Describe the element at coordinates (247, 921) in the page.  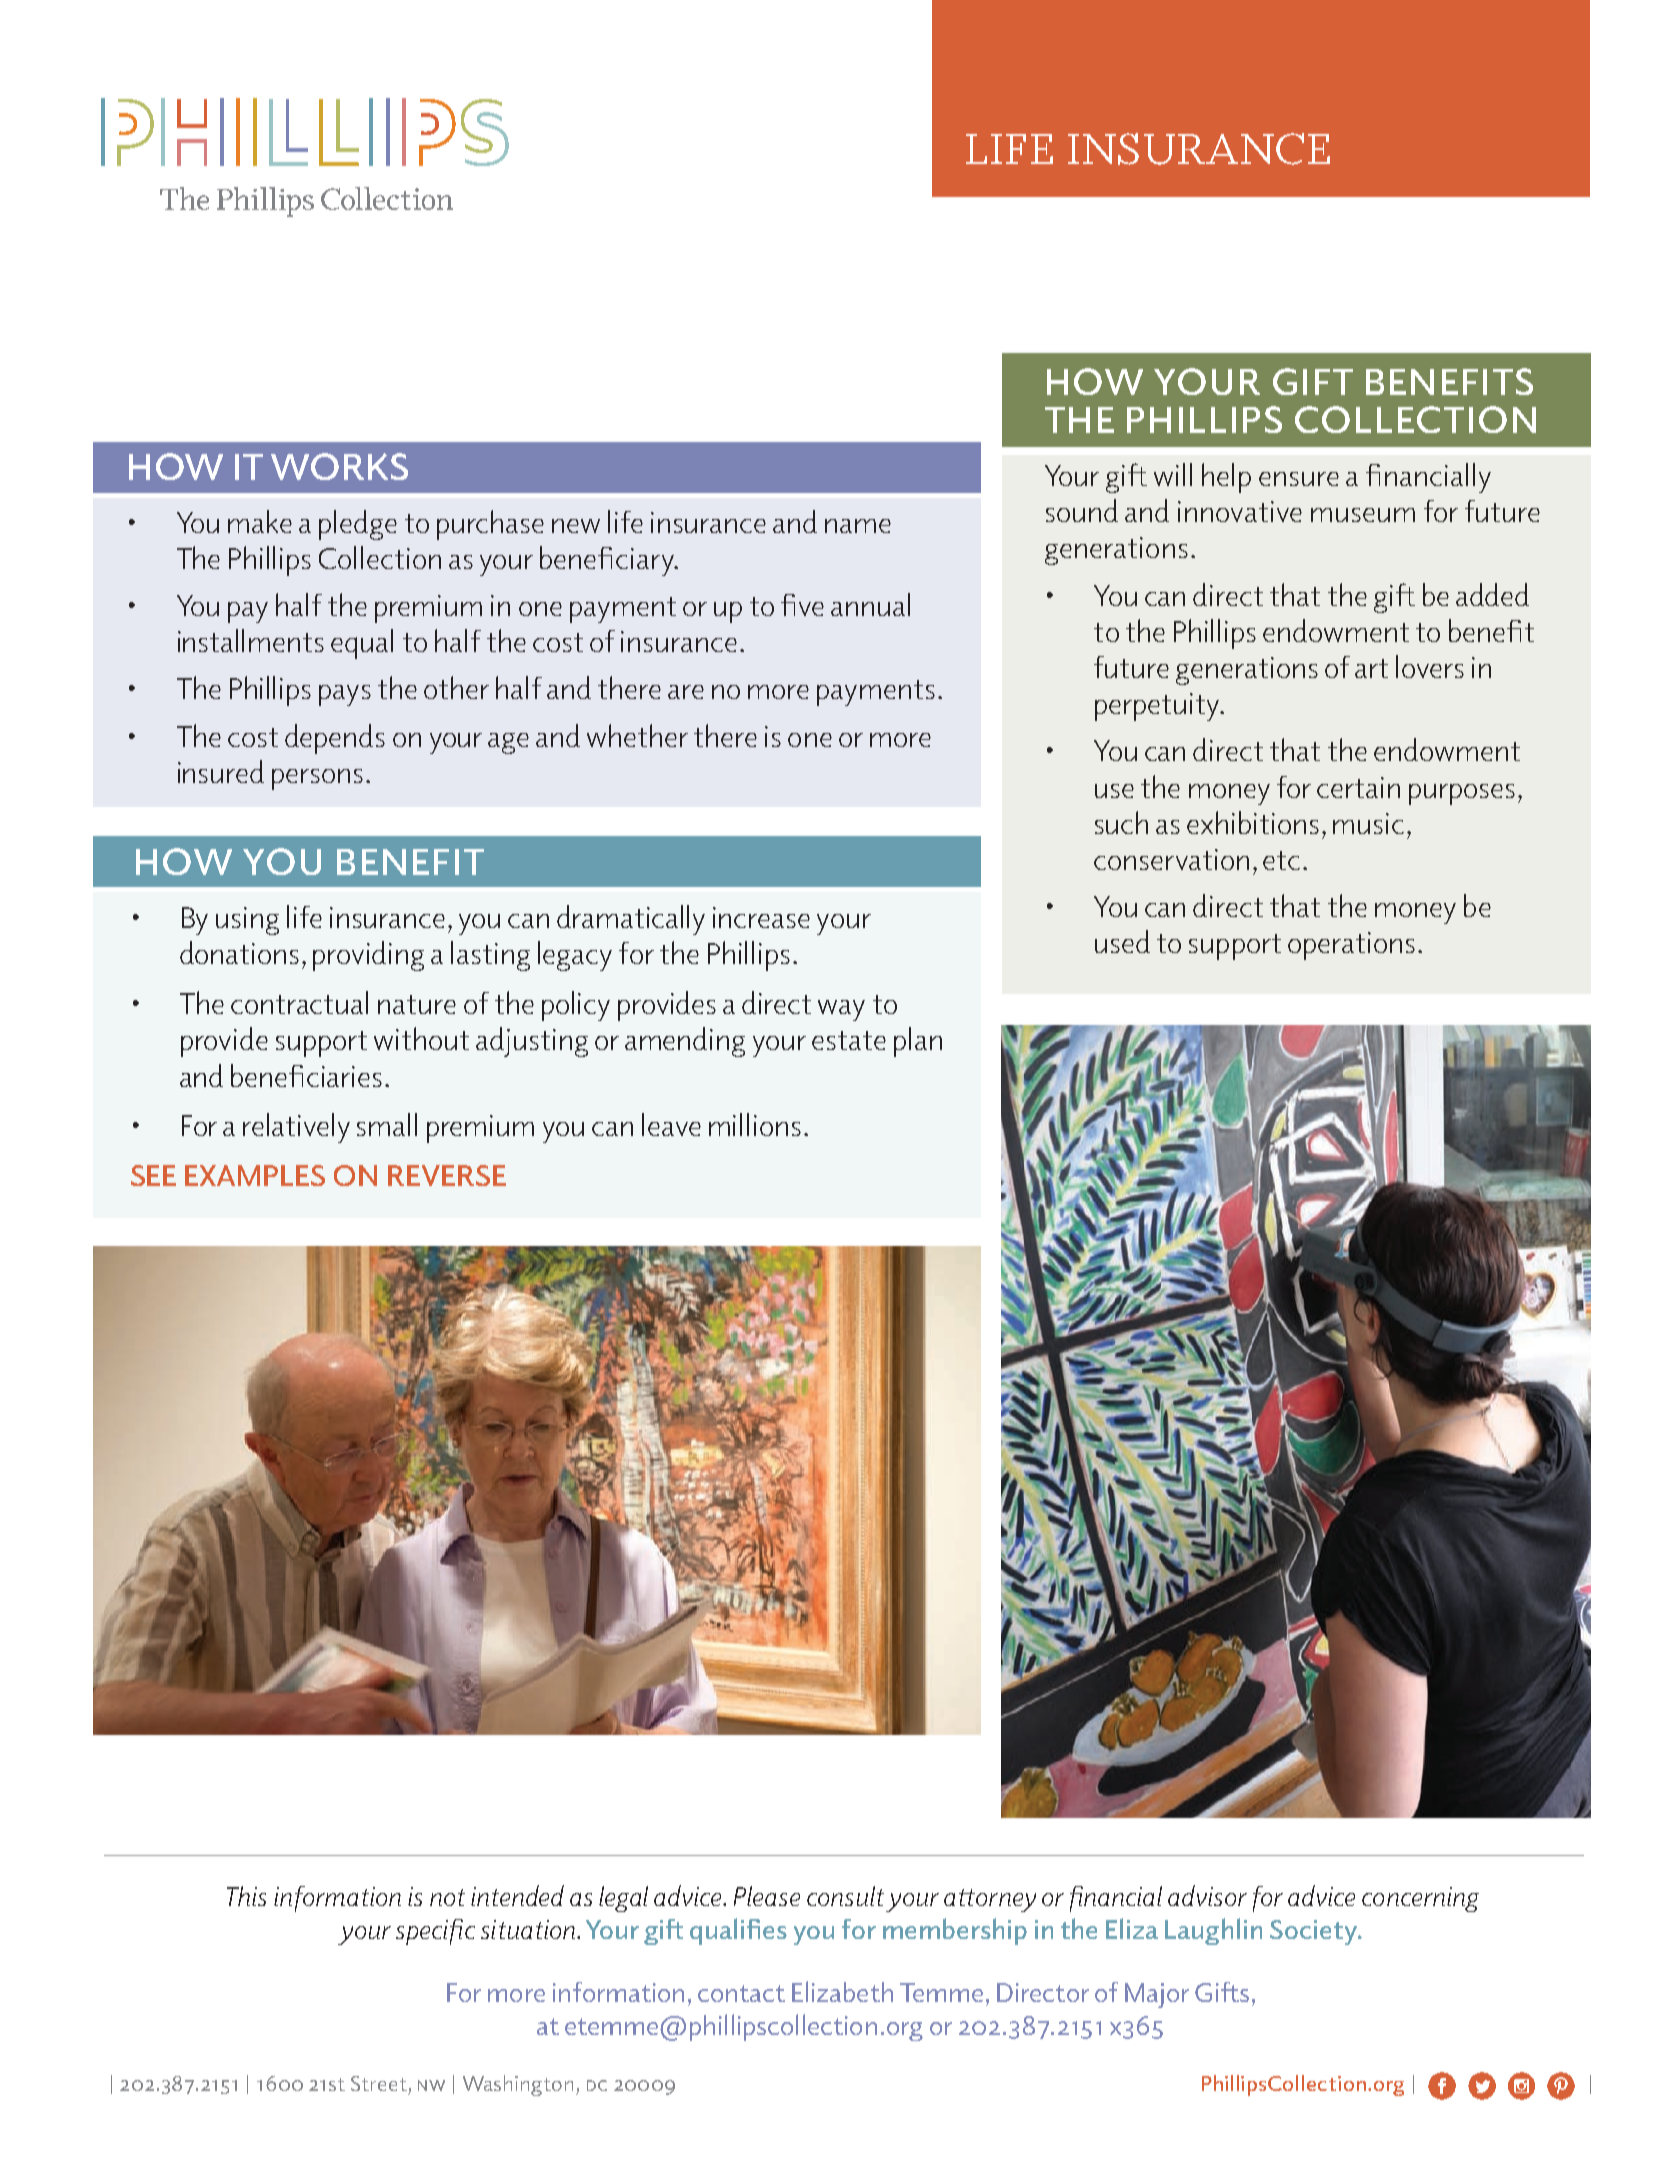
I see `using` at that location.
